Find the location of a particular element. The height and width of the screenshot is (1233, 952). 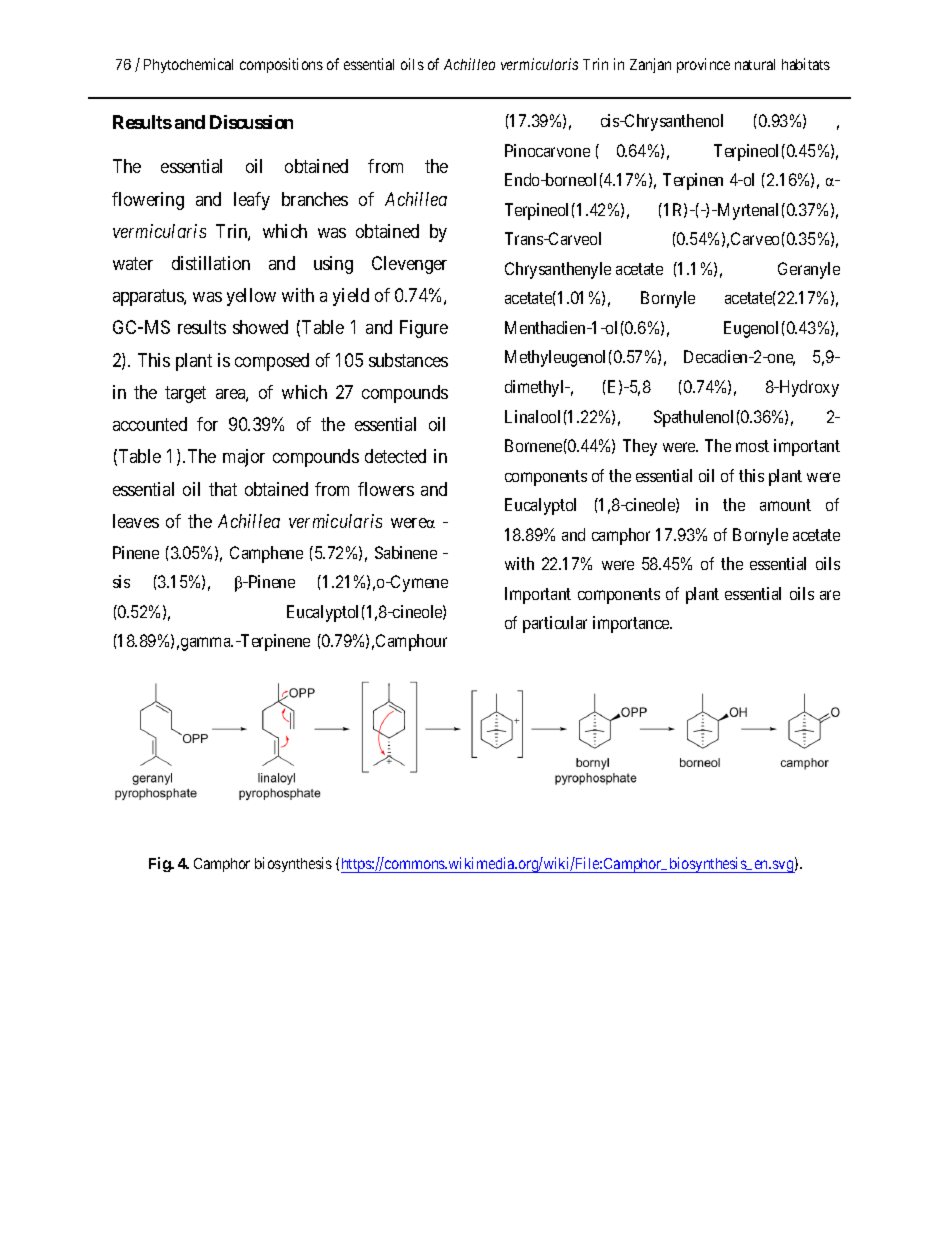

that is located at coordinates (223, 489).
